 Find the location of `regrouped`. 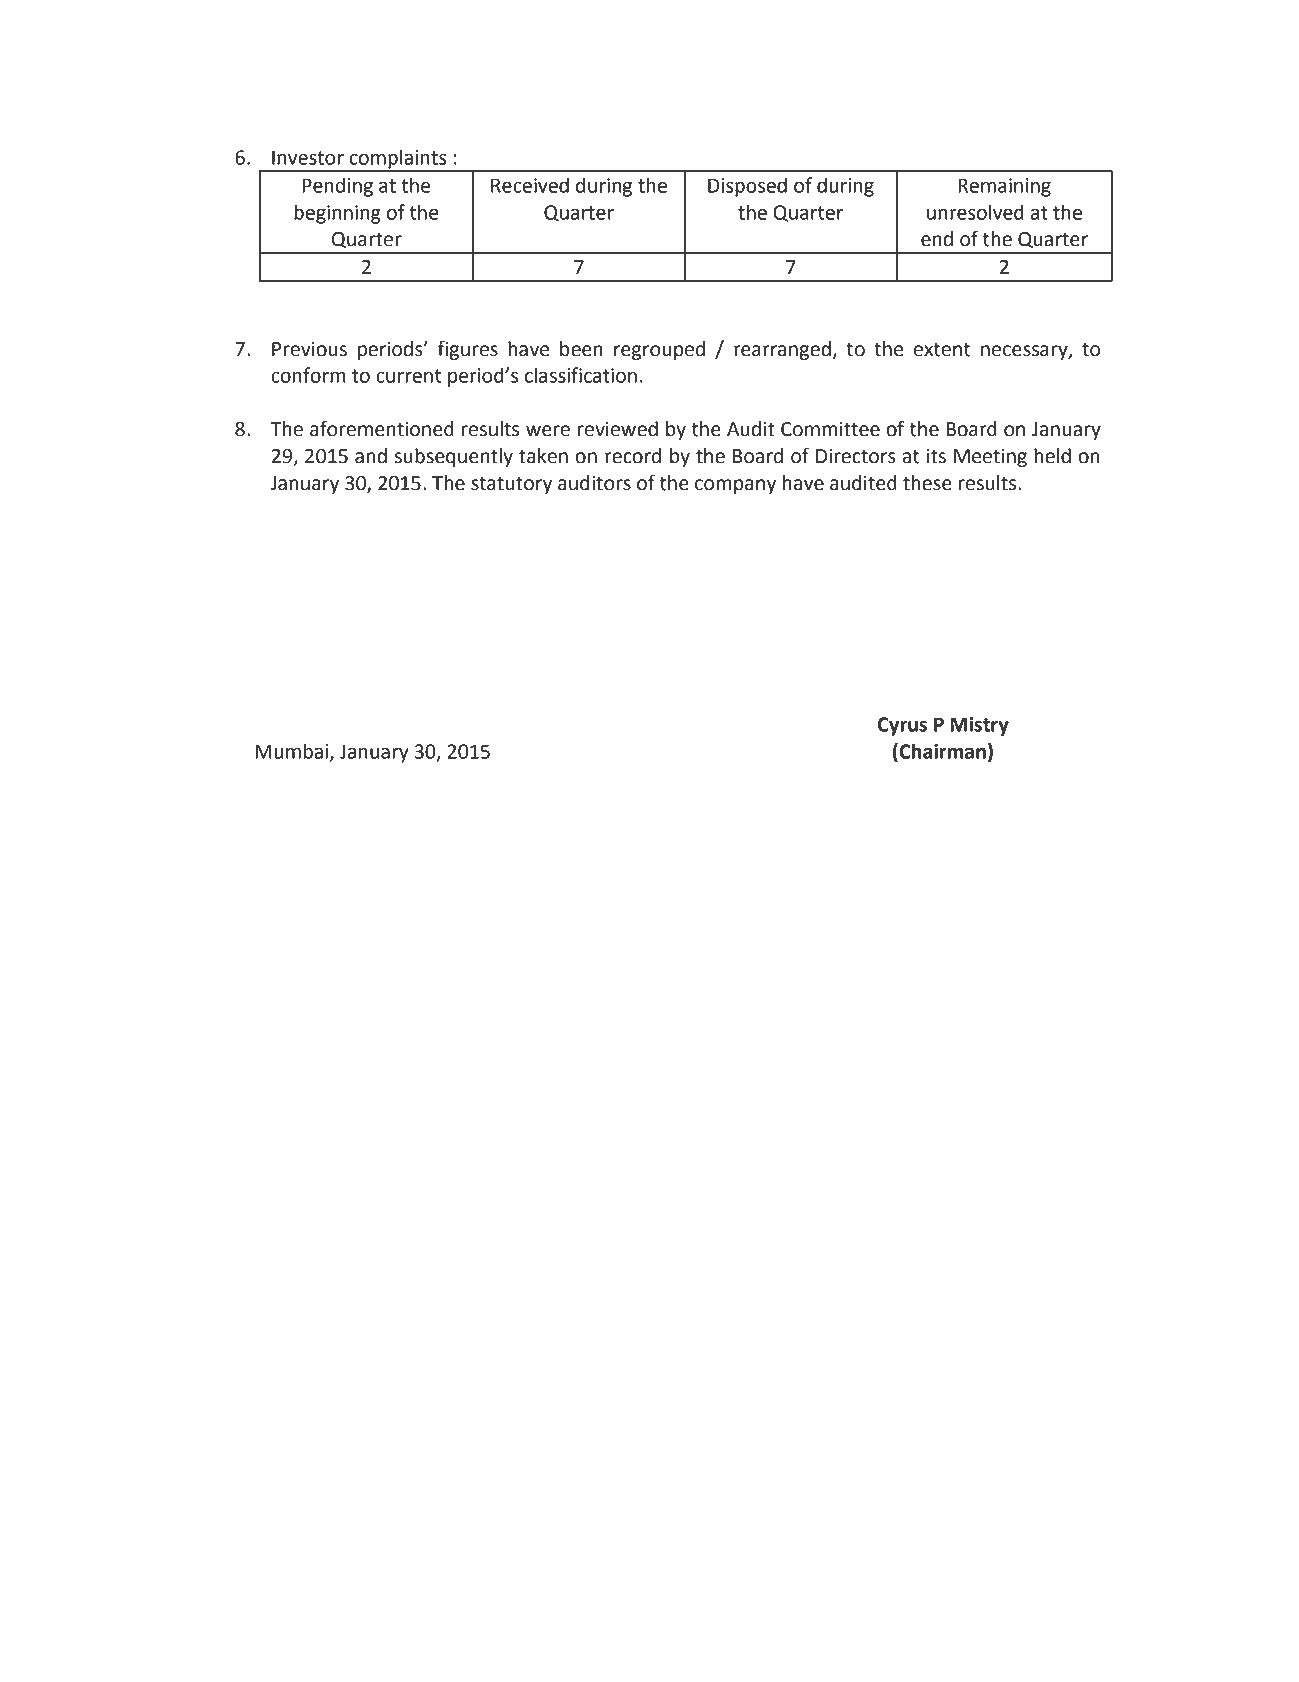

regrouped is located at coordinates (659, 350).
